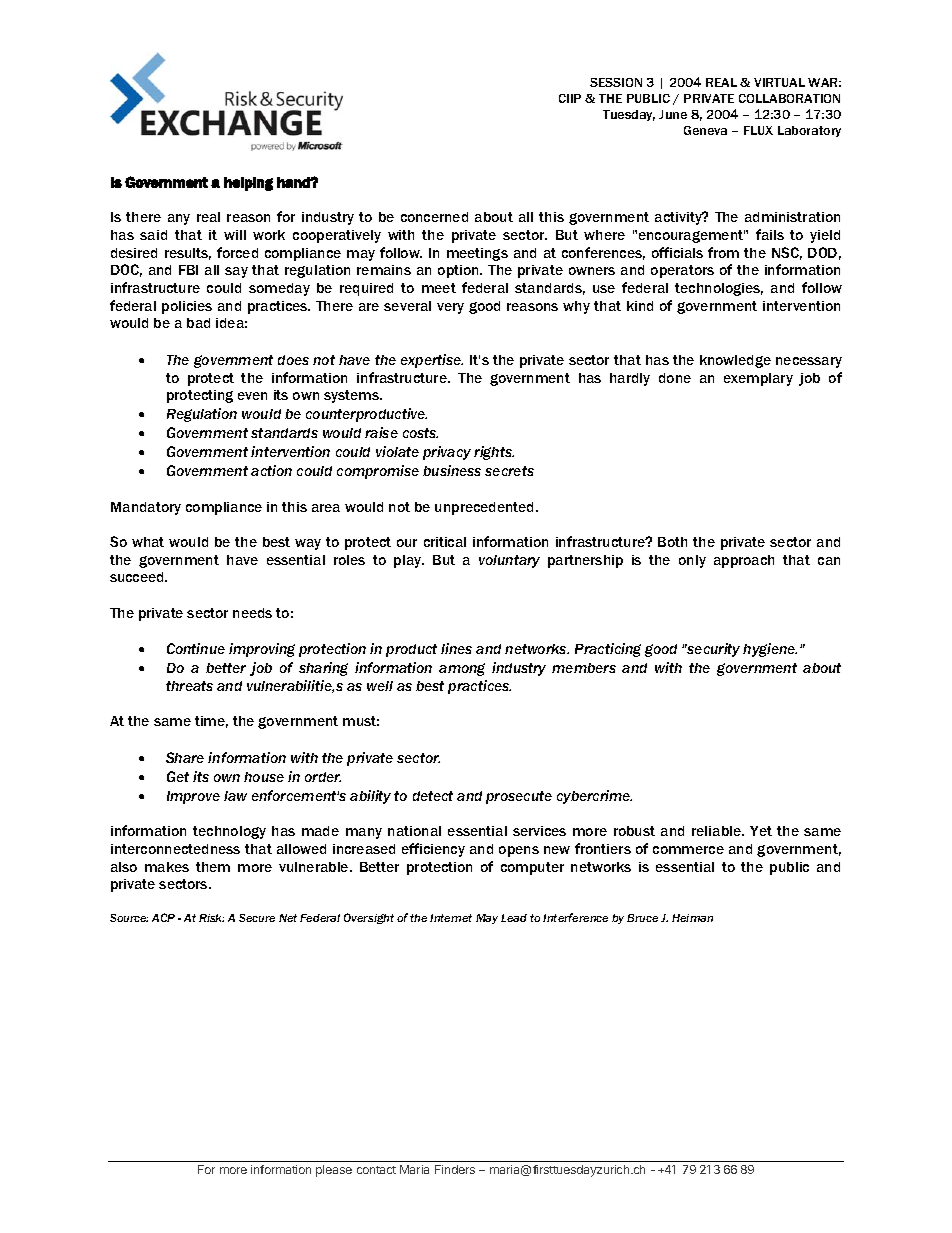  Describe the element at coordinates (456, 648) in the page. I see `lines` at that location.
